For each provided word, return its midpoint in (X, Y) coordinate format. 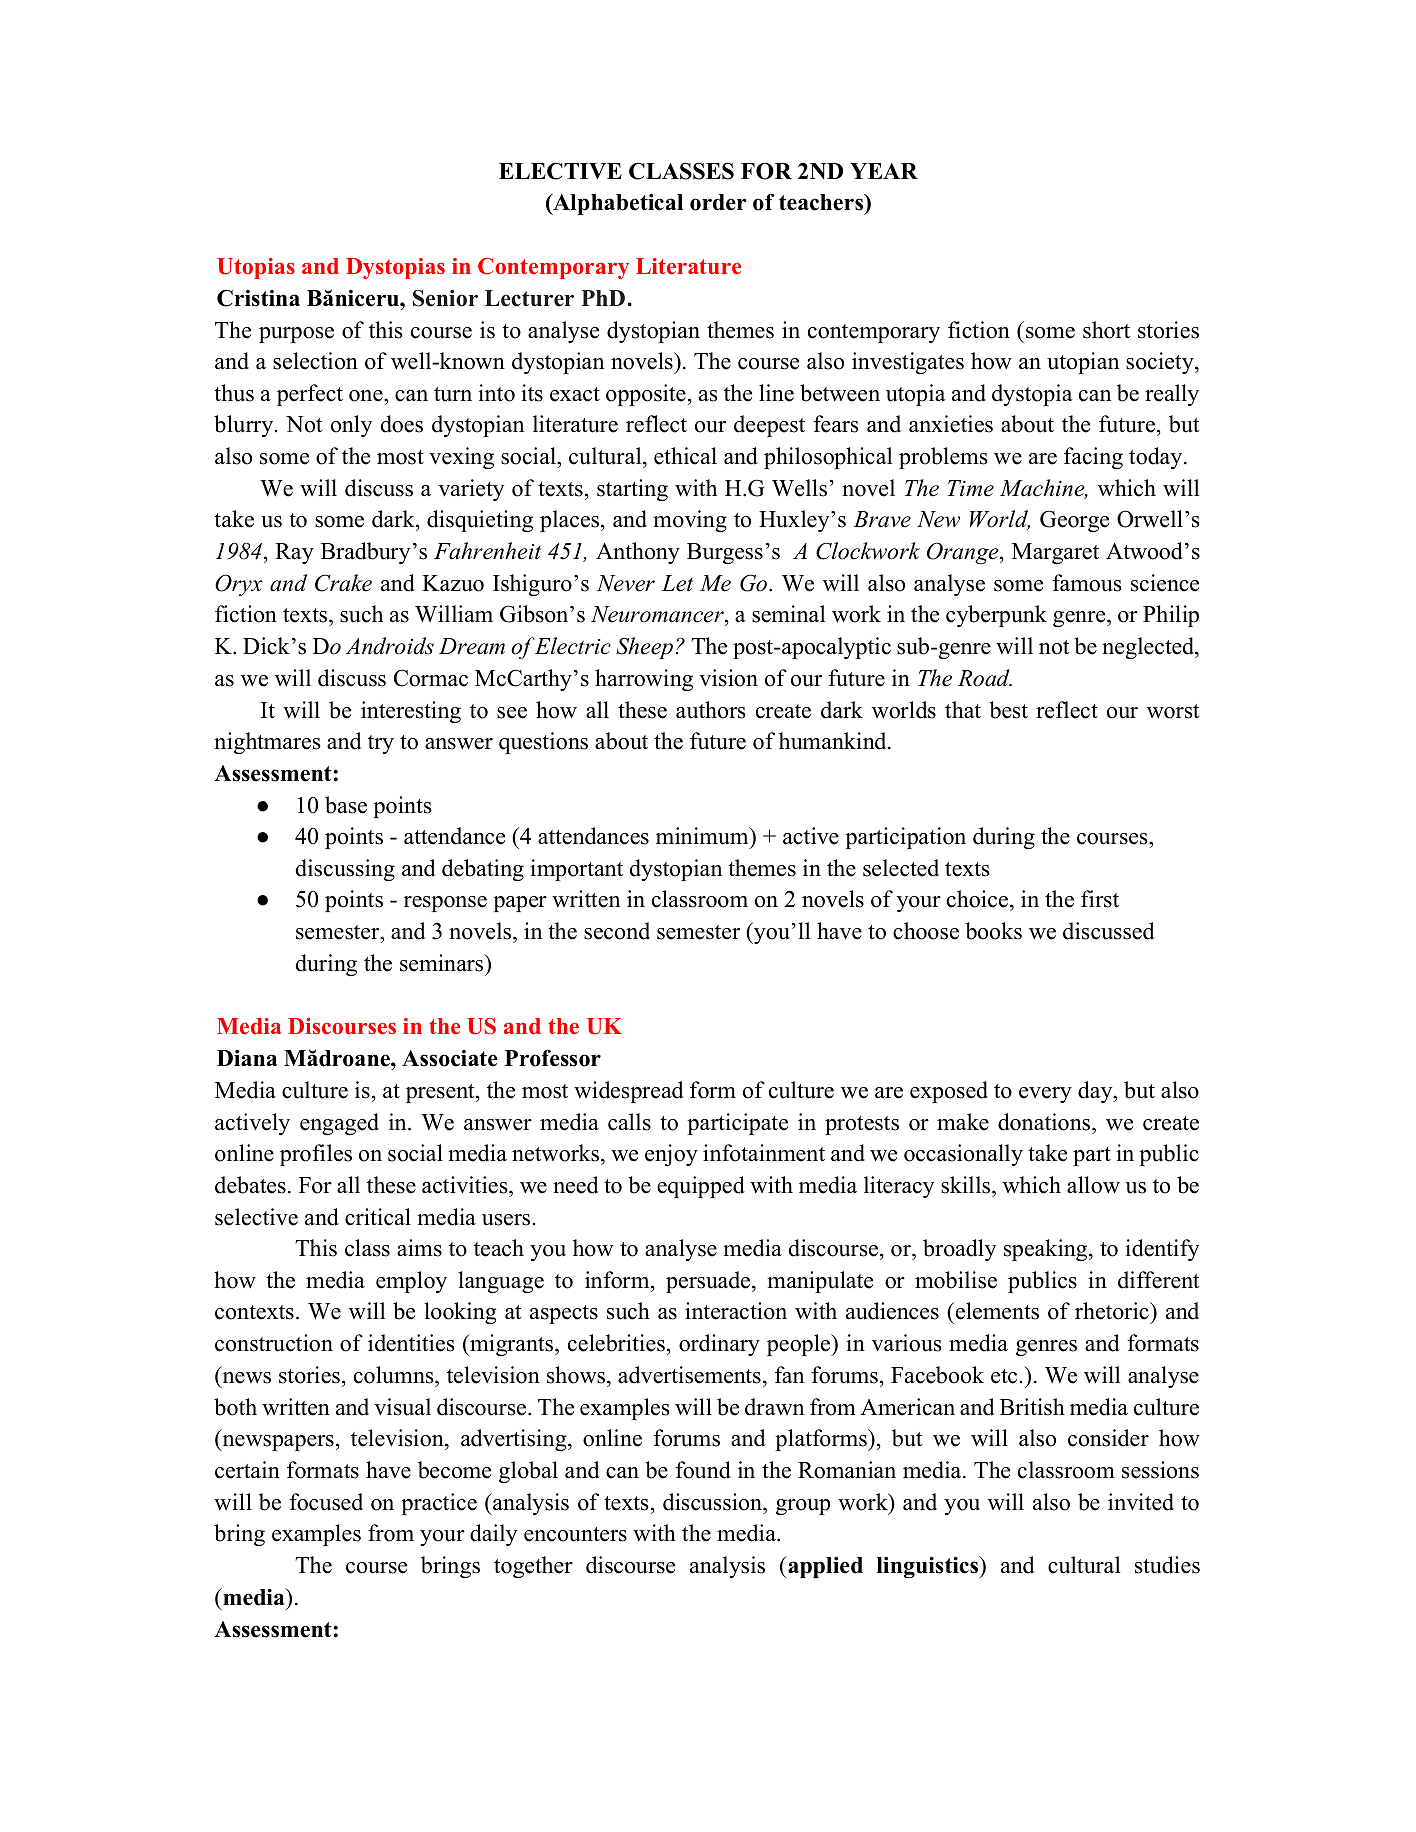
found (703, 1470)
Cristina (258, 298)
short (1106, 330)
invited (1141, 1502)
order (718, 202)
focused (326, 1502)
